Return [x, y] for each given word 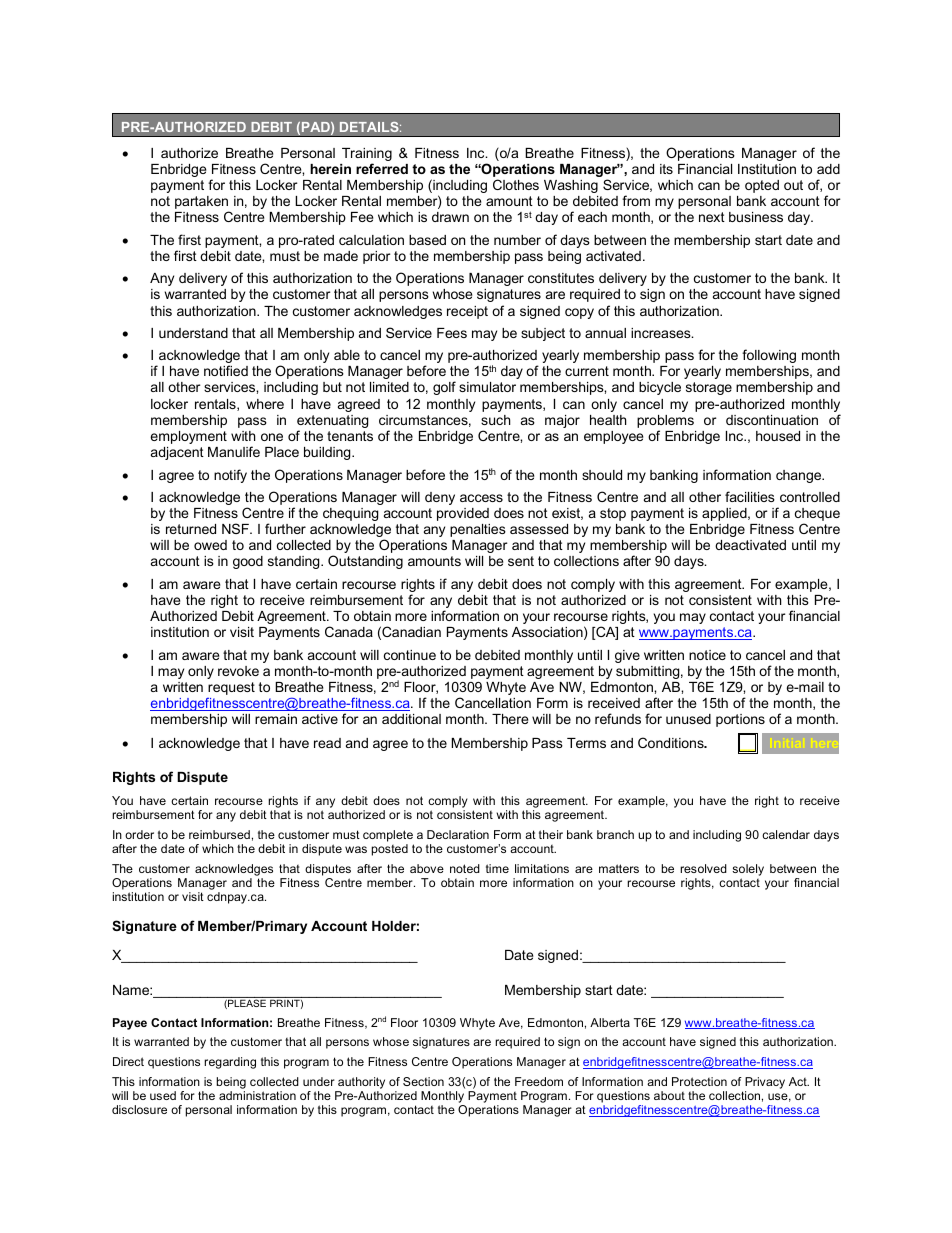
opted [762, 186]
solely [748, 870]
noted [465, 868]
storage [709, 388]
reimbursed [219, 834]
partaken [202, 204]
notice [707, 655]
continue [410, 655]
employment [188, 437]
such [495, 420]
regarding [230, 1063]
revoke [238, 671]
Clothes [516, 184]
